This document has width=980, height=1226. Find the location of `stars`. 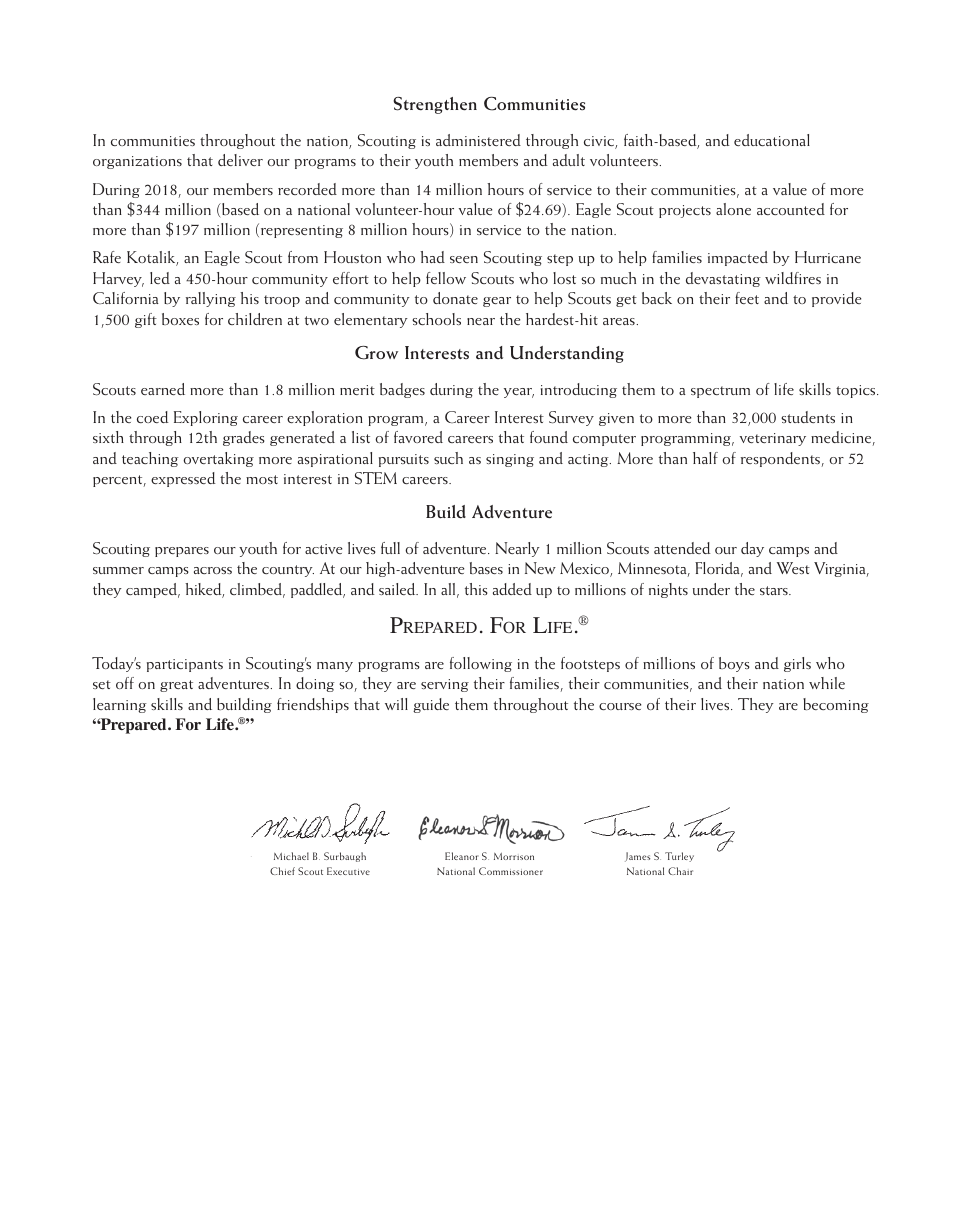

stars is located at coordinates (775, 590).
